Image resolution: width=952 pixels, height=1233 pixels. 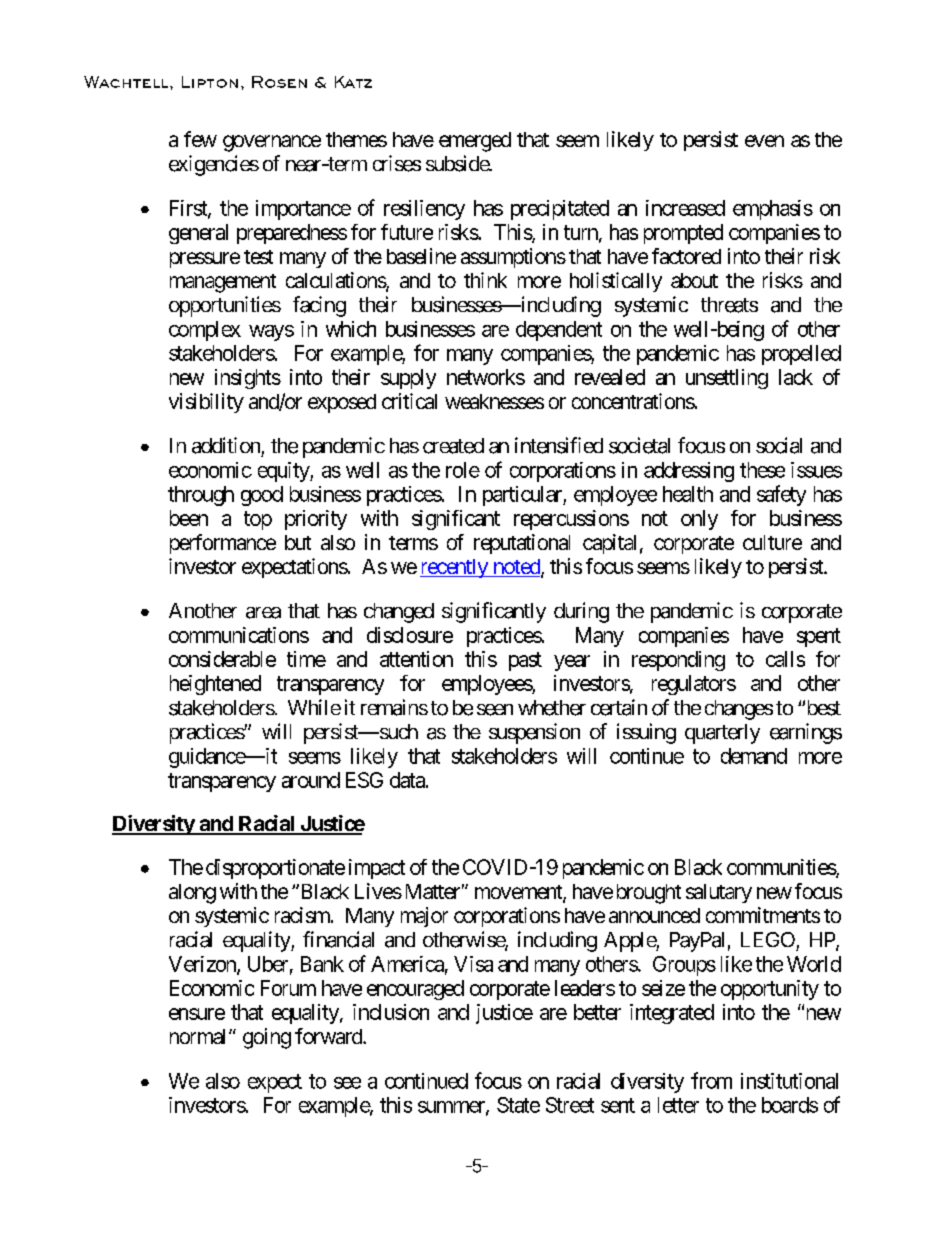 What do you see at coordinates (819, 637) in the image?
I see `spent` at bounding box center [819, 637].
